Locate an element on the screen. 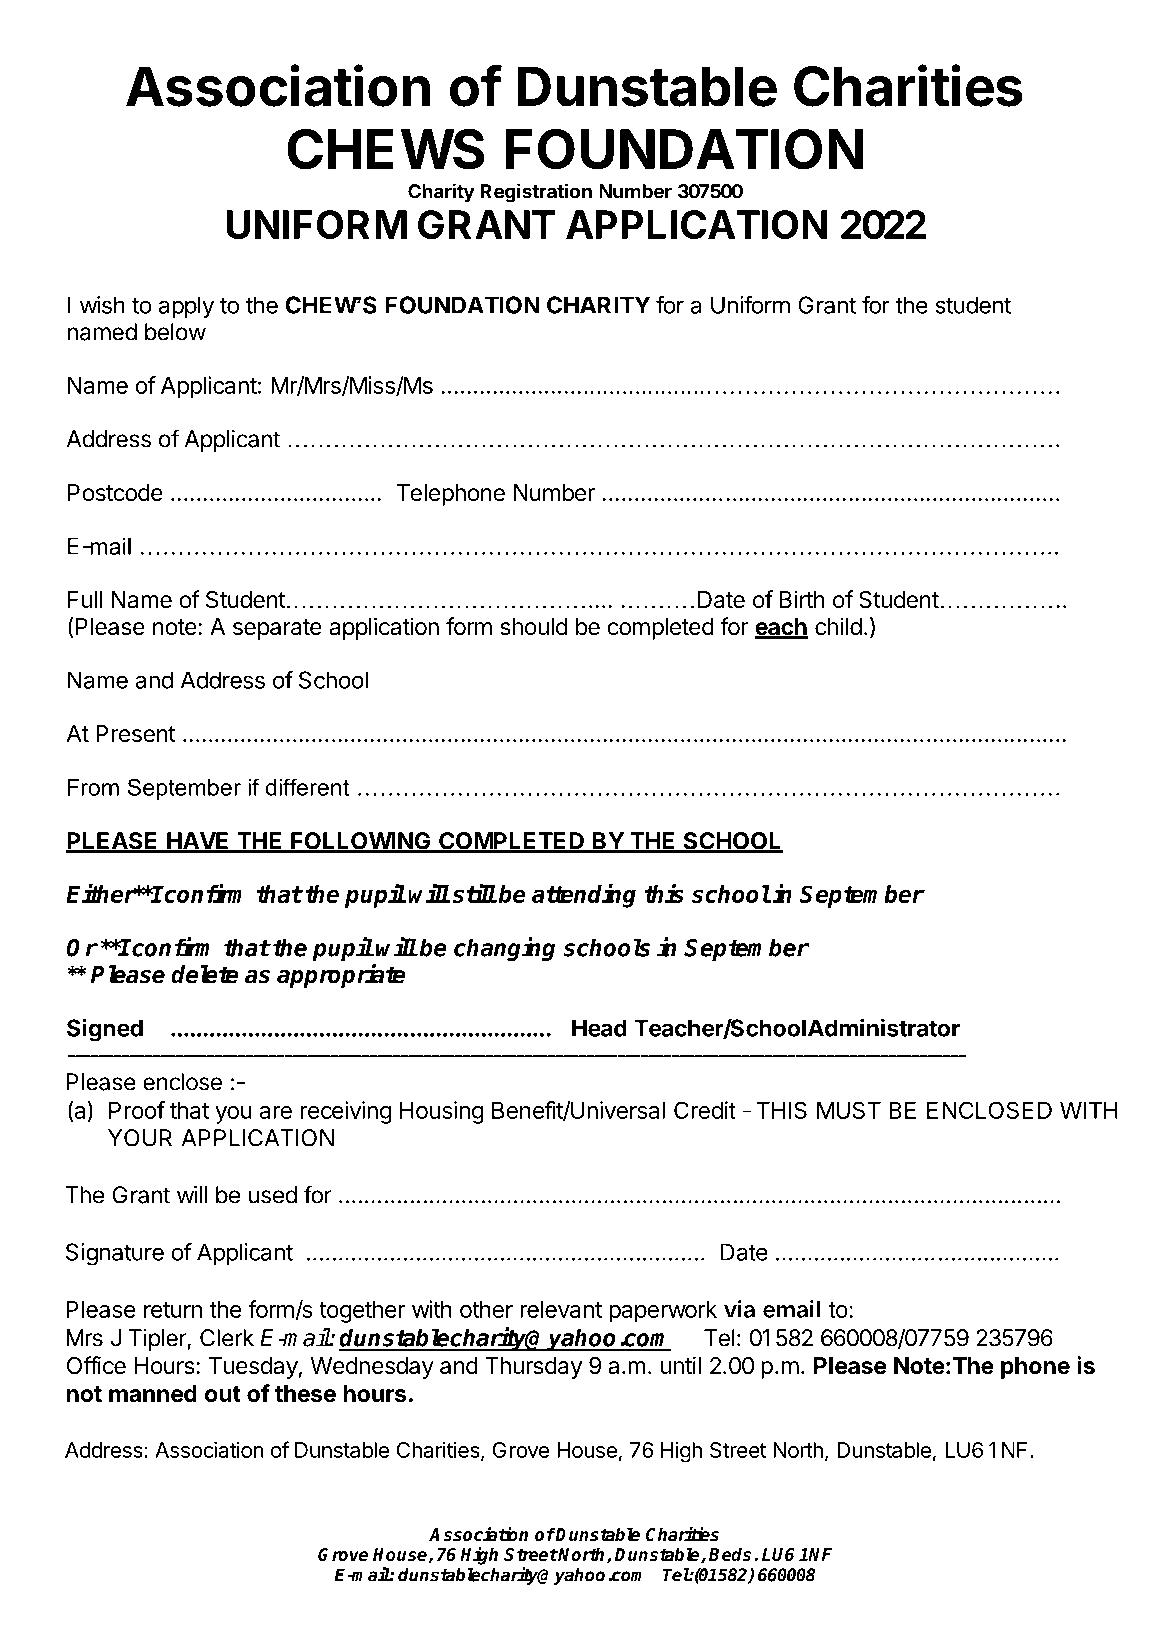 Image resolution: width=1155 pixels, height=1634 pixels. Birth is located at coordinates (802, 599).
